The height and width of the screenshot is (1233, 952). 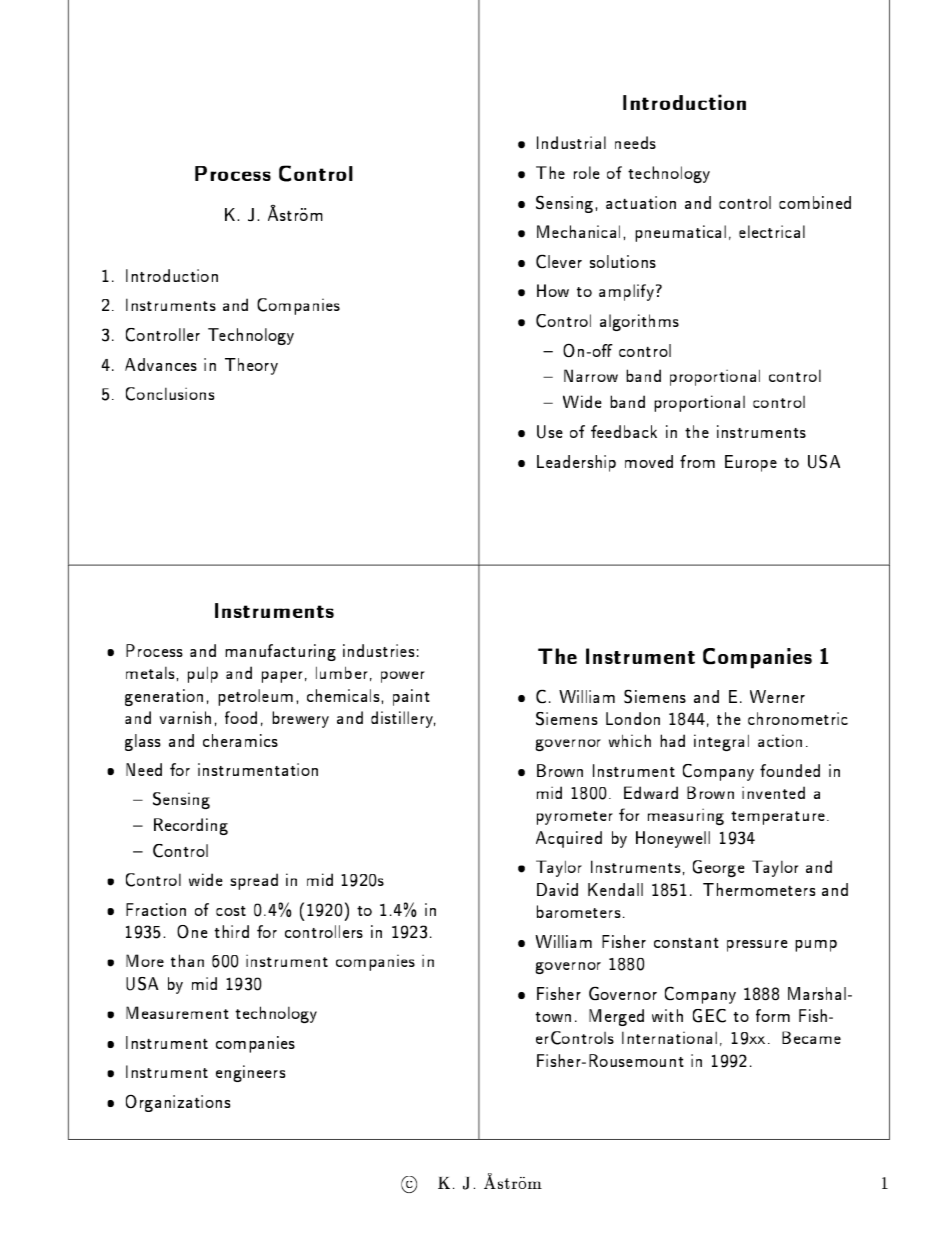 I want to click on Theory, so click(x=251, y=366).
